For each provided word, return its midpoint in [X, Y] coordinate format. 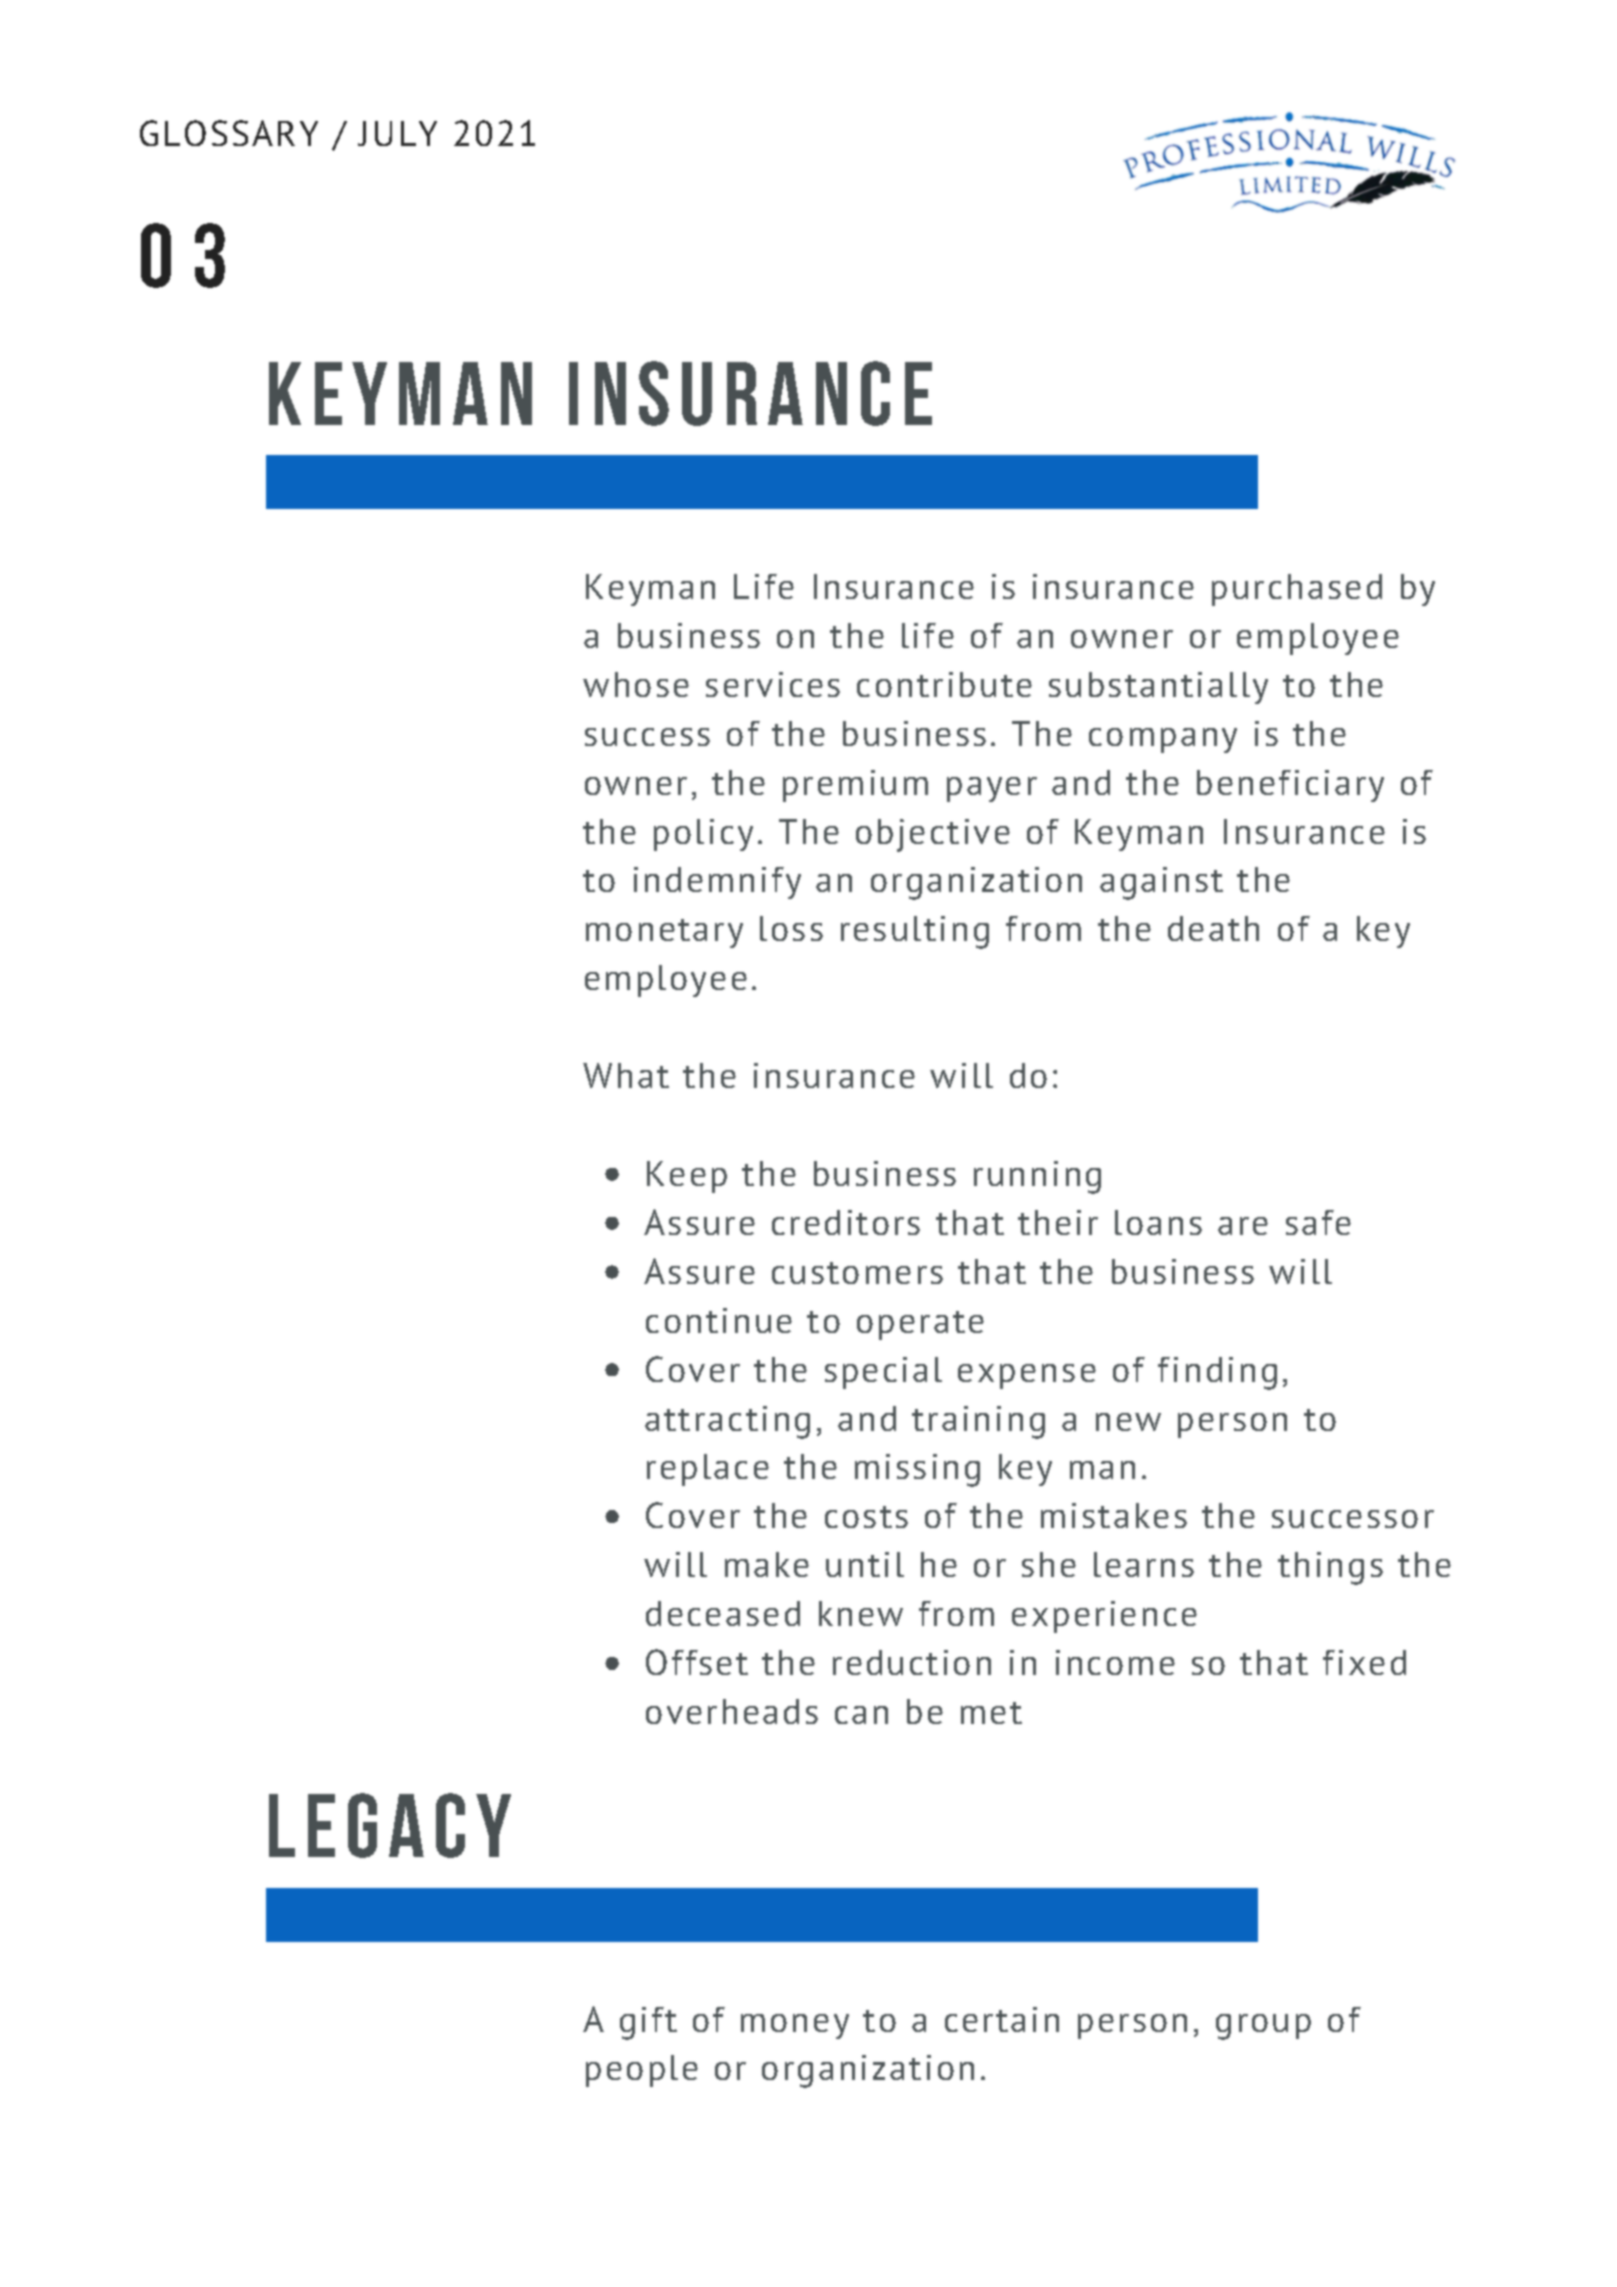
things [1330, 1568]
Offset [697, 1662]
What [626, 1075]
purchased [1297, 590]
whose [636, 684]
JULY [397, 133]
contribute [944, 684]
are [1243, 1226]
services [773, 684]
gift [648, 2023]
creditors [846, 1222]
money [795, 2026]
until [865, 1564]
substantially [1158, 688]
